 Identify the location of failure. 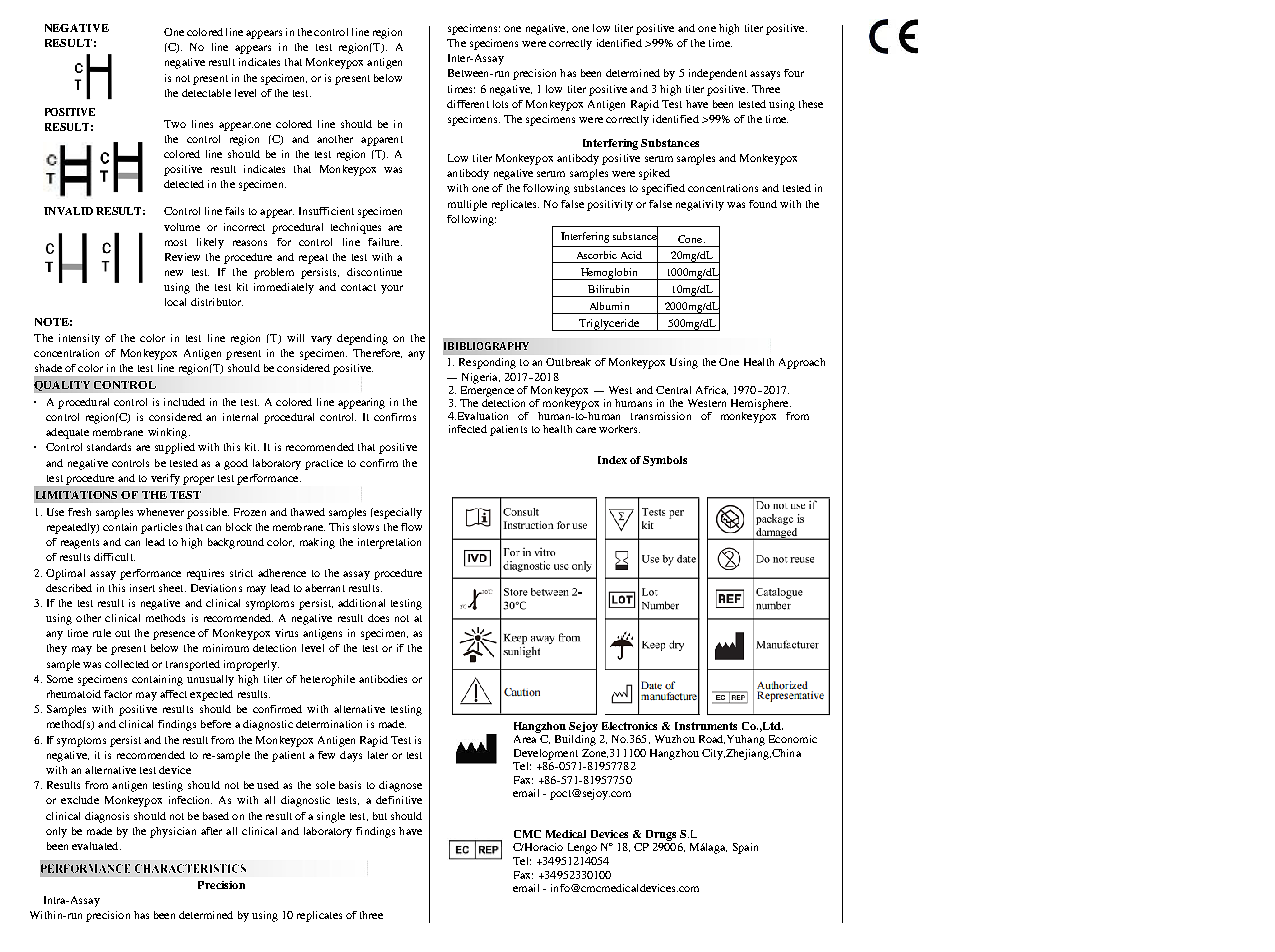
(385, 242).
